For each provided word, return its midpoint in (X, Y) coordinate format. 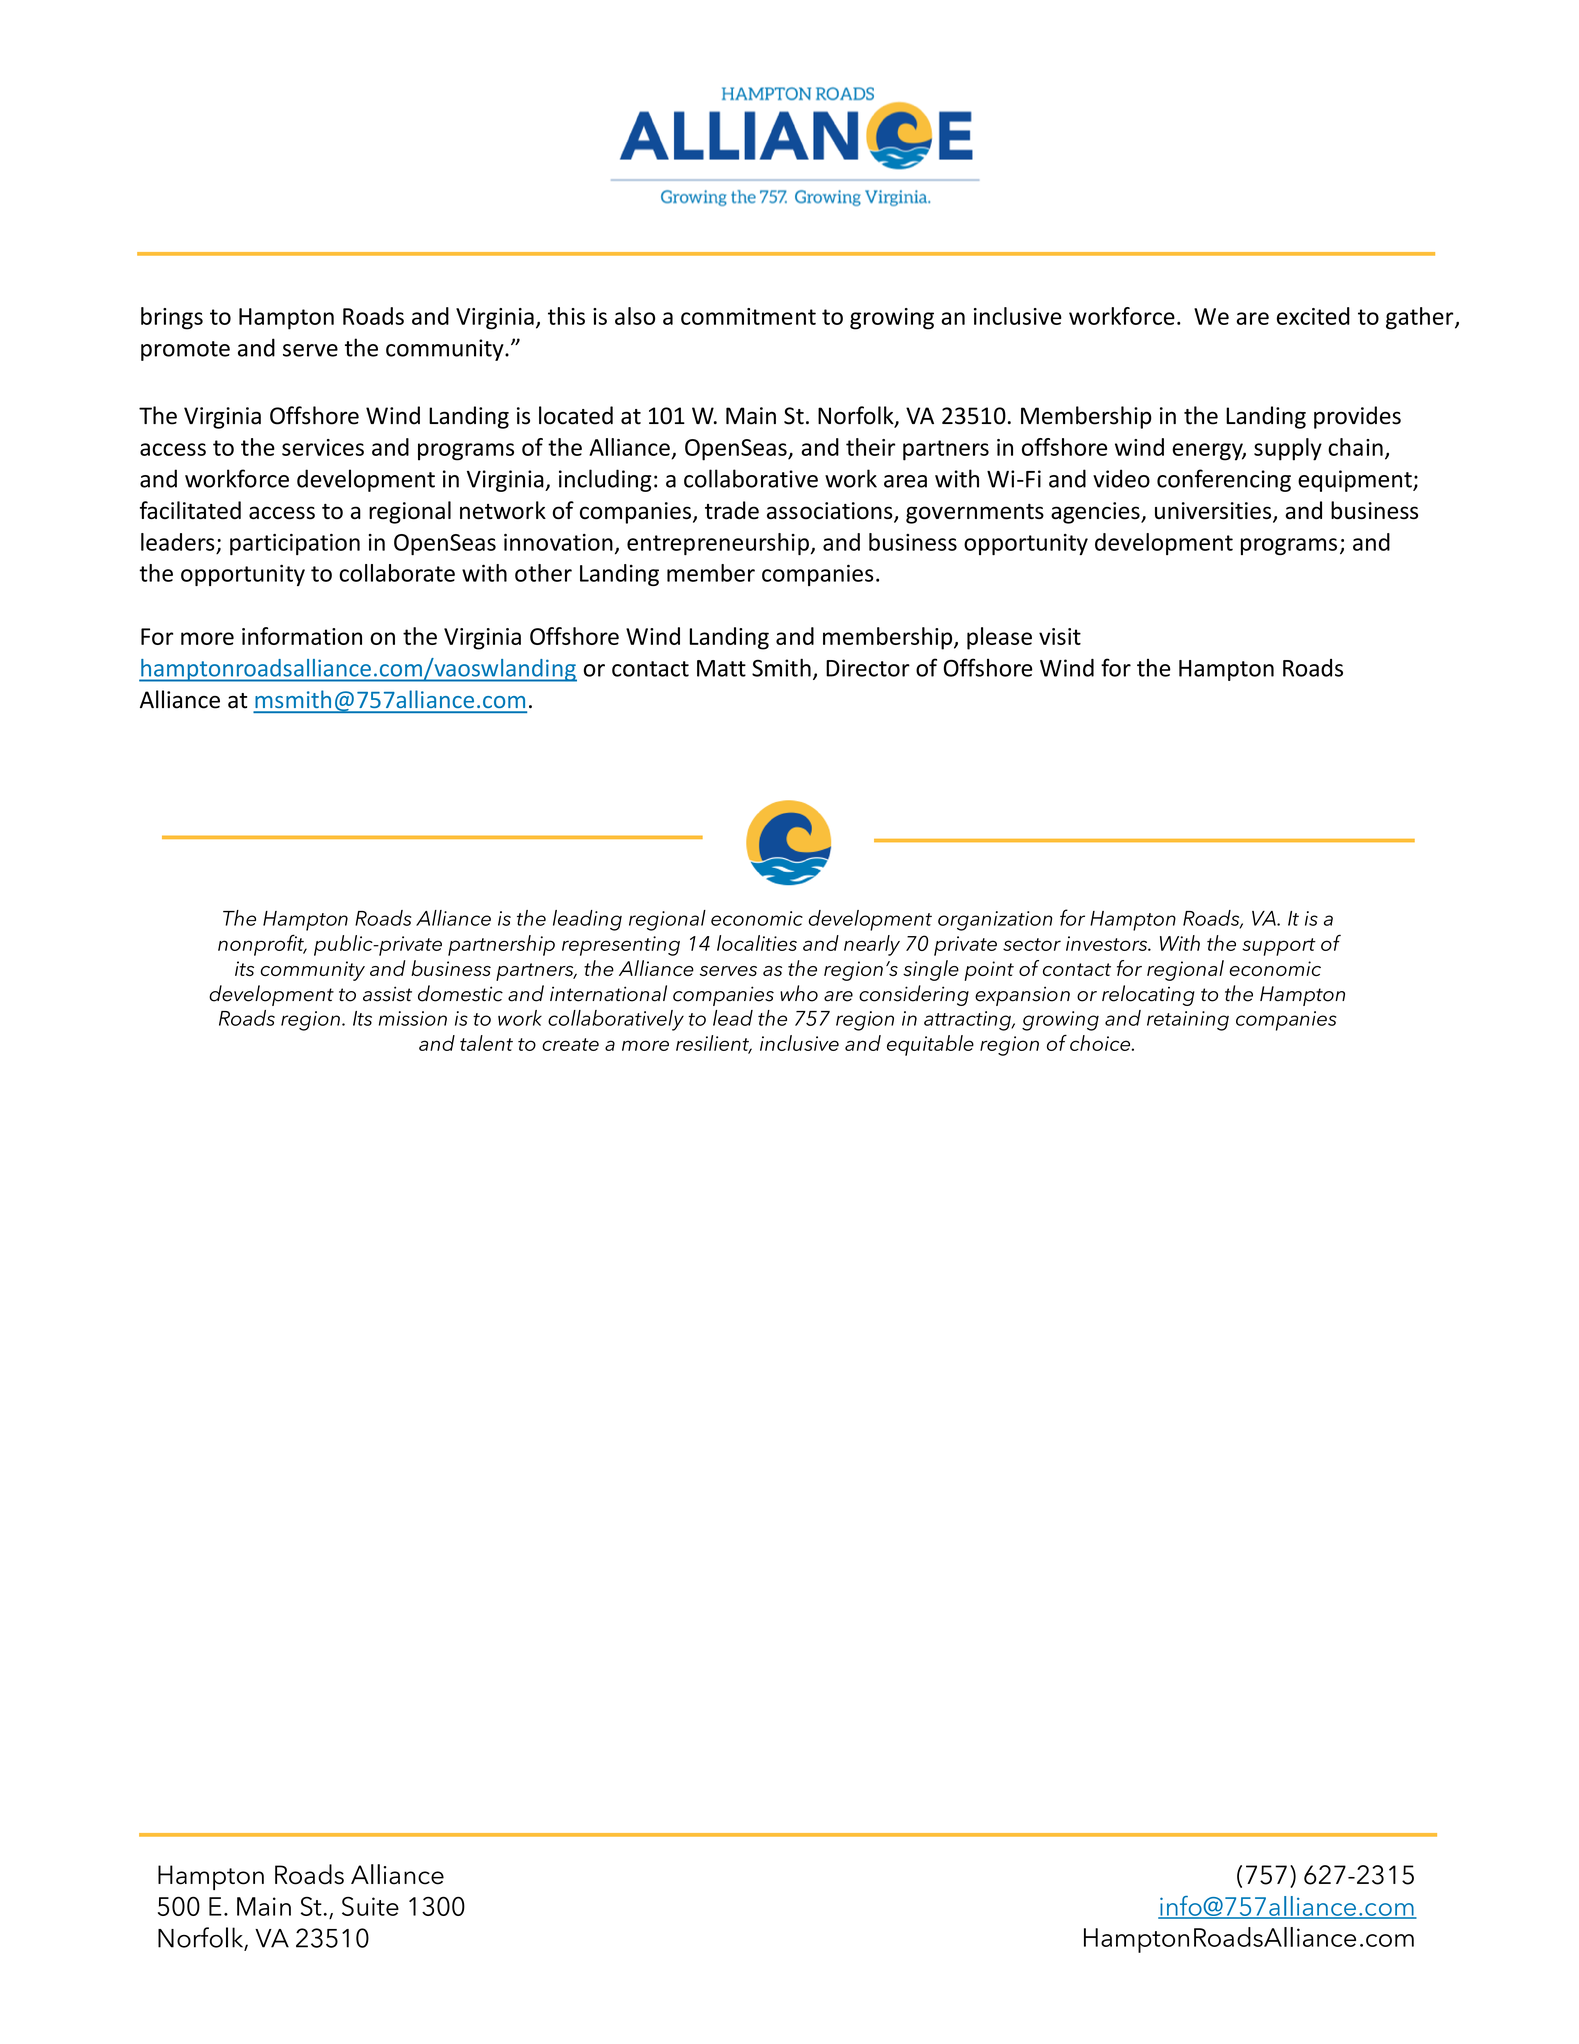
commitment (748, 316)
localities (757, 943)
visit (1060, 636)
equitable (930, 1045)
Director (868, 668)
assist (387, 994)
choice (1101, 1043)
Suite (370, 1906)
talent (486, 1043)
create (570, 1044)
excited (1313, 316)
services (323, 447)
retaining (1188, 1021)
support (1279, 947)
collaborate (397, 573)
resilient (713, 1044)
